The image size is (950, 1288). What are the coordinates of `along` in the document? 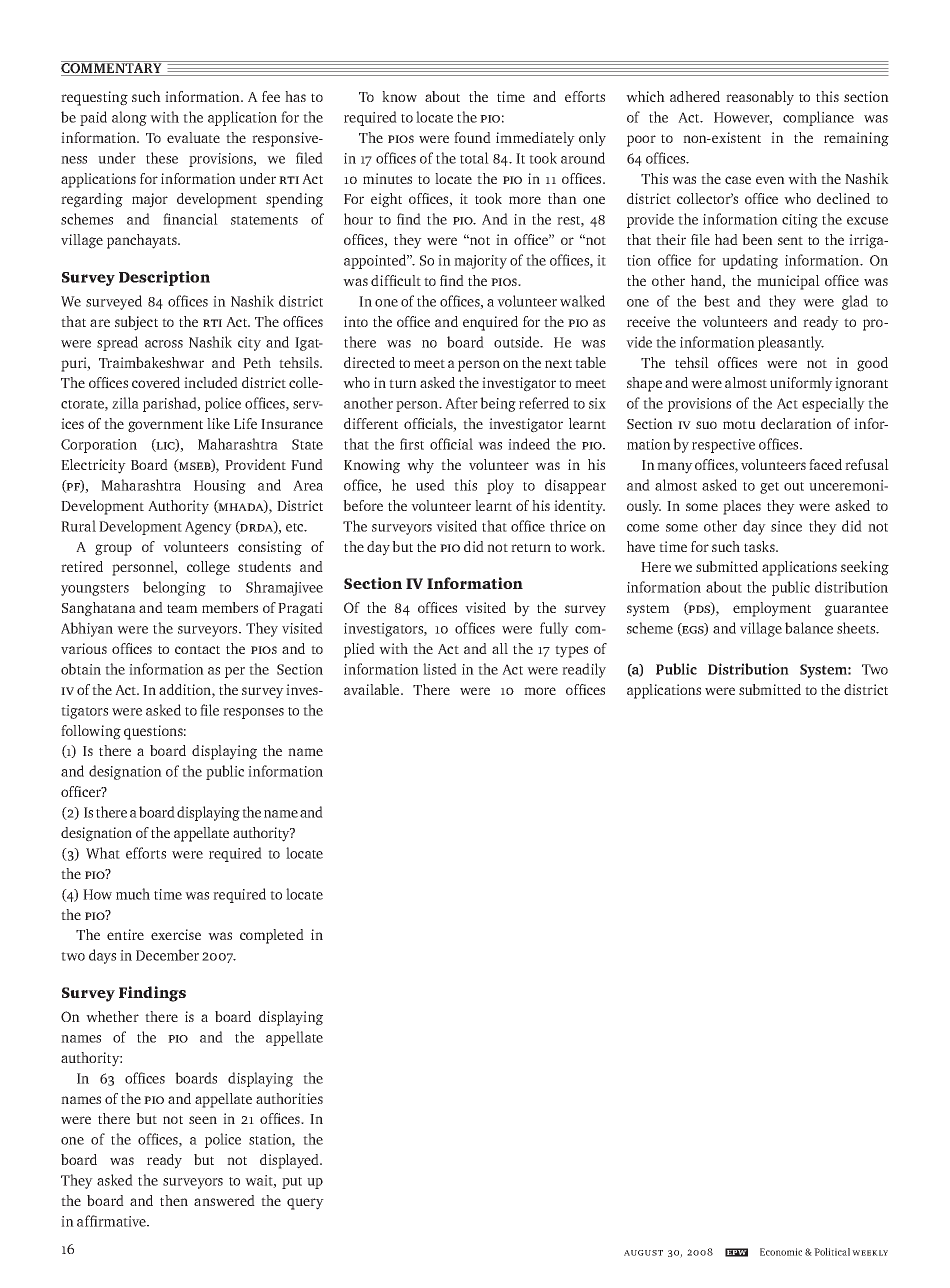 It's located at (129, 118).
